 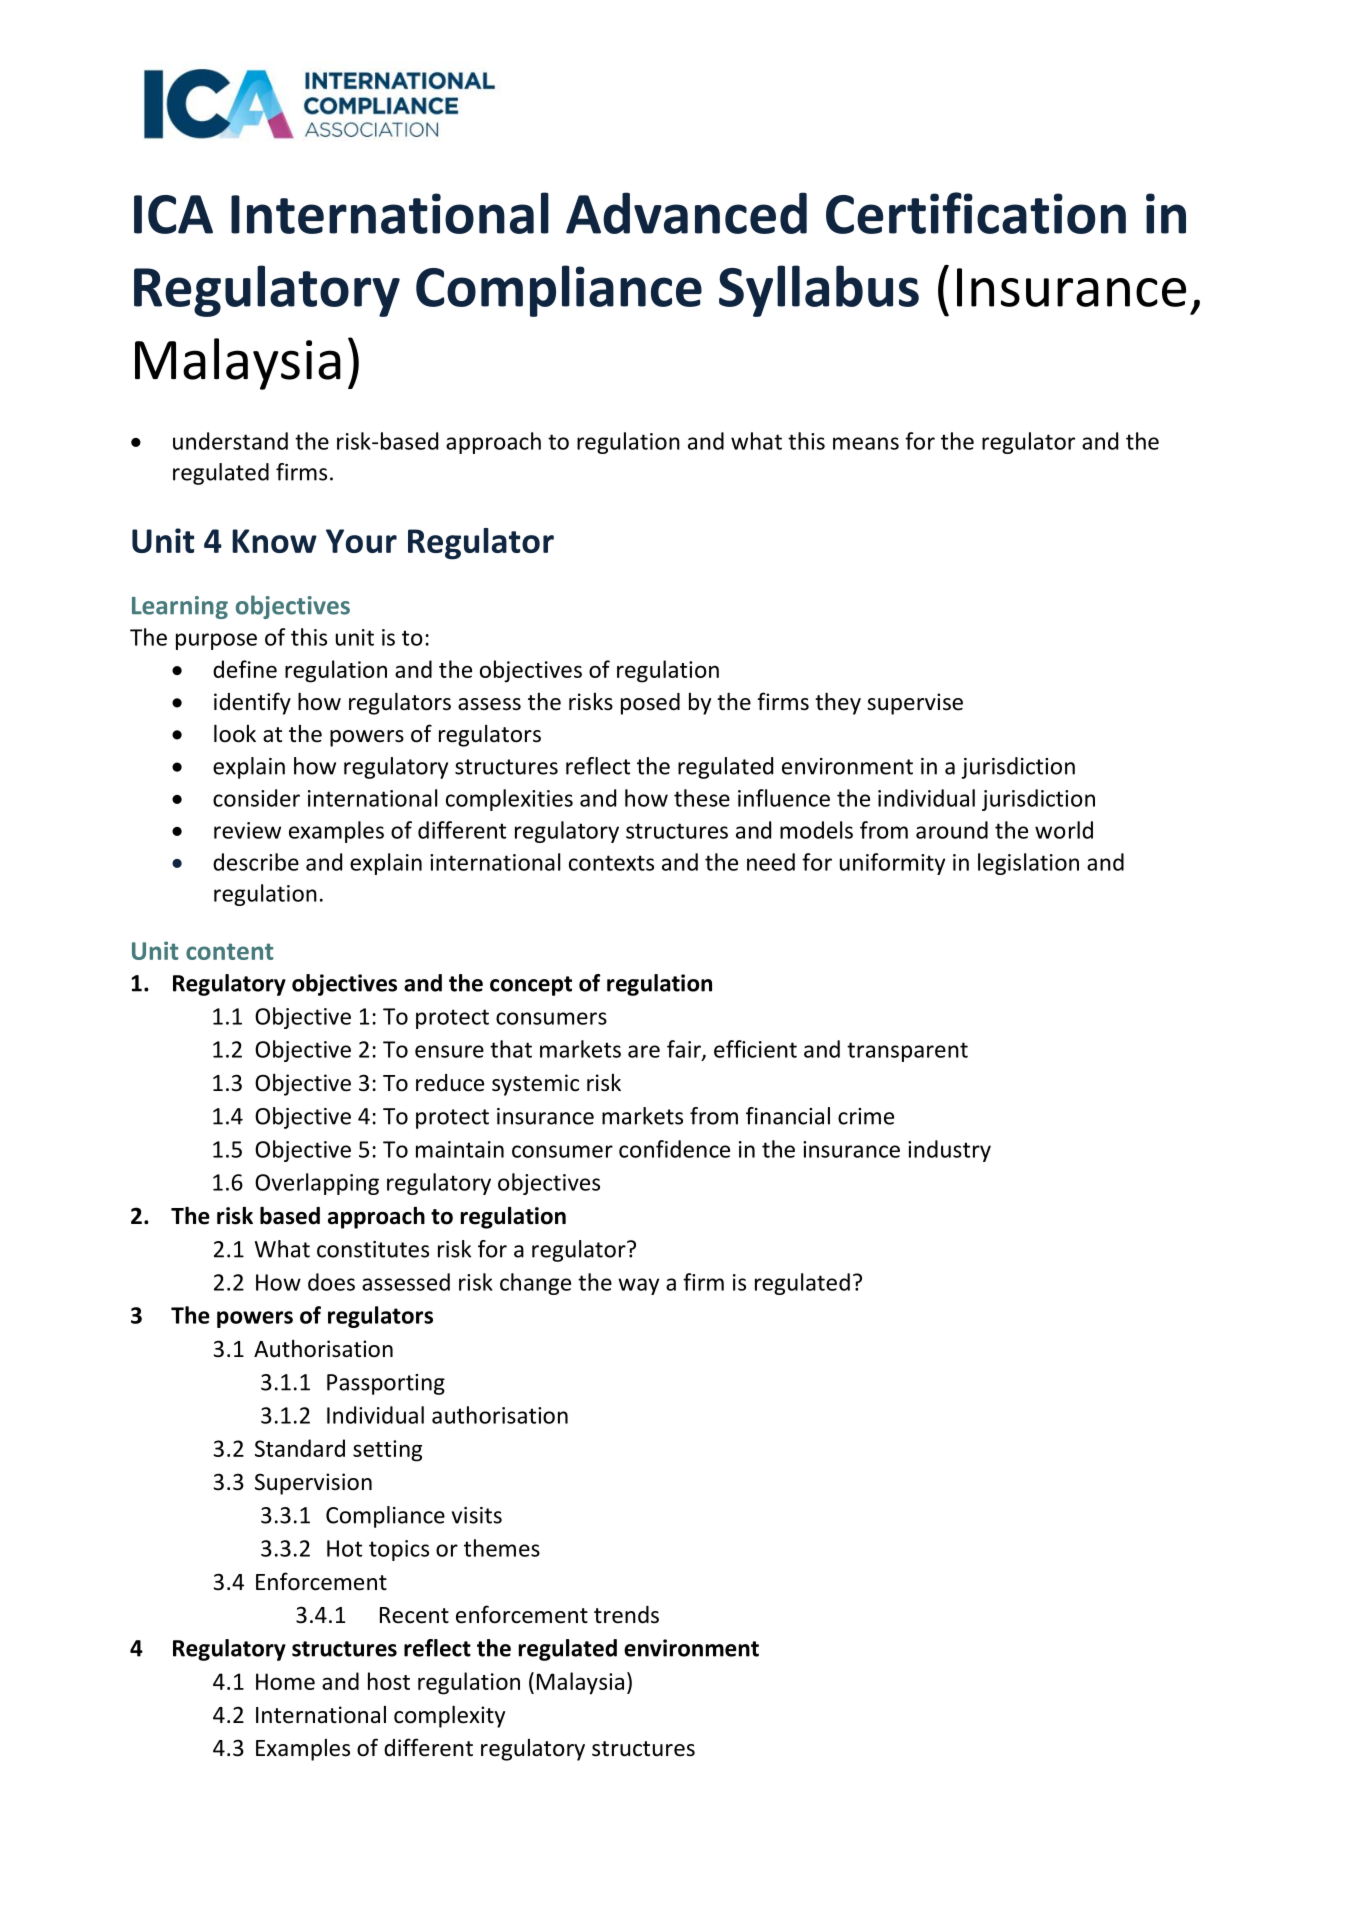 What do you see at coordinates (531, 986) in the screenshot?
I see `concept` at bounding box center [531, 986].
